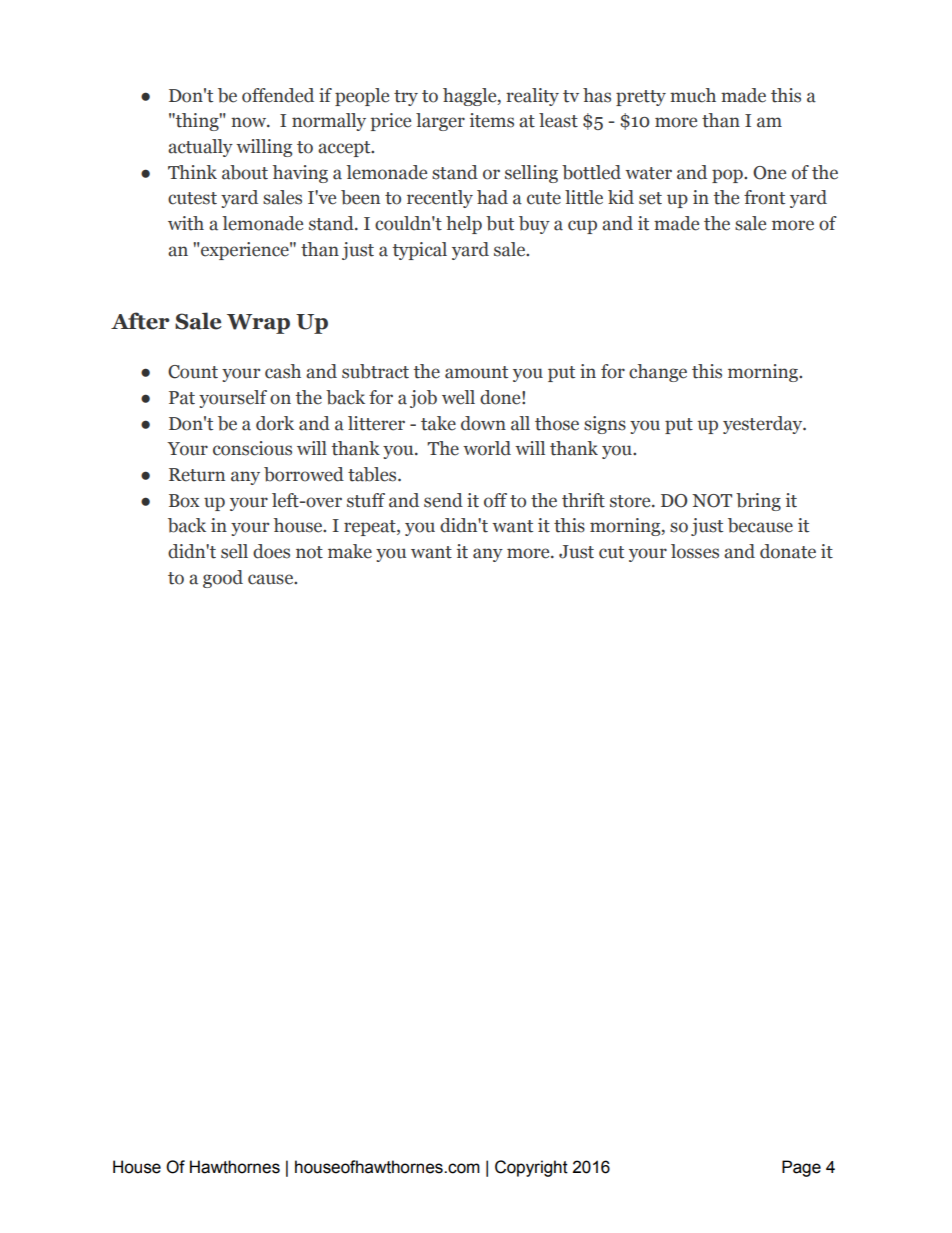 This image has height=1233, width=952. What do you see at coordinates (200, 148) in the image?
I see `actually` at bounding box center [200, 148].
